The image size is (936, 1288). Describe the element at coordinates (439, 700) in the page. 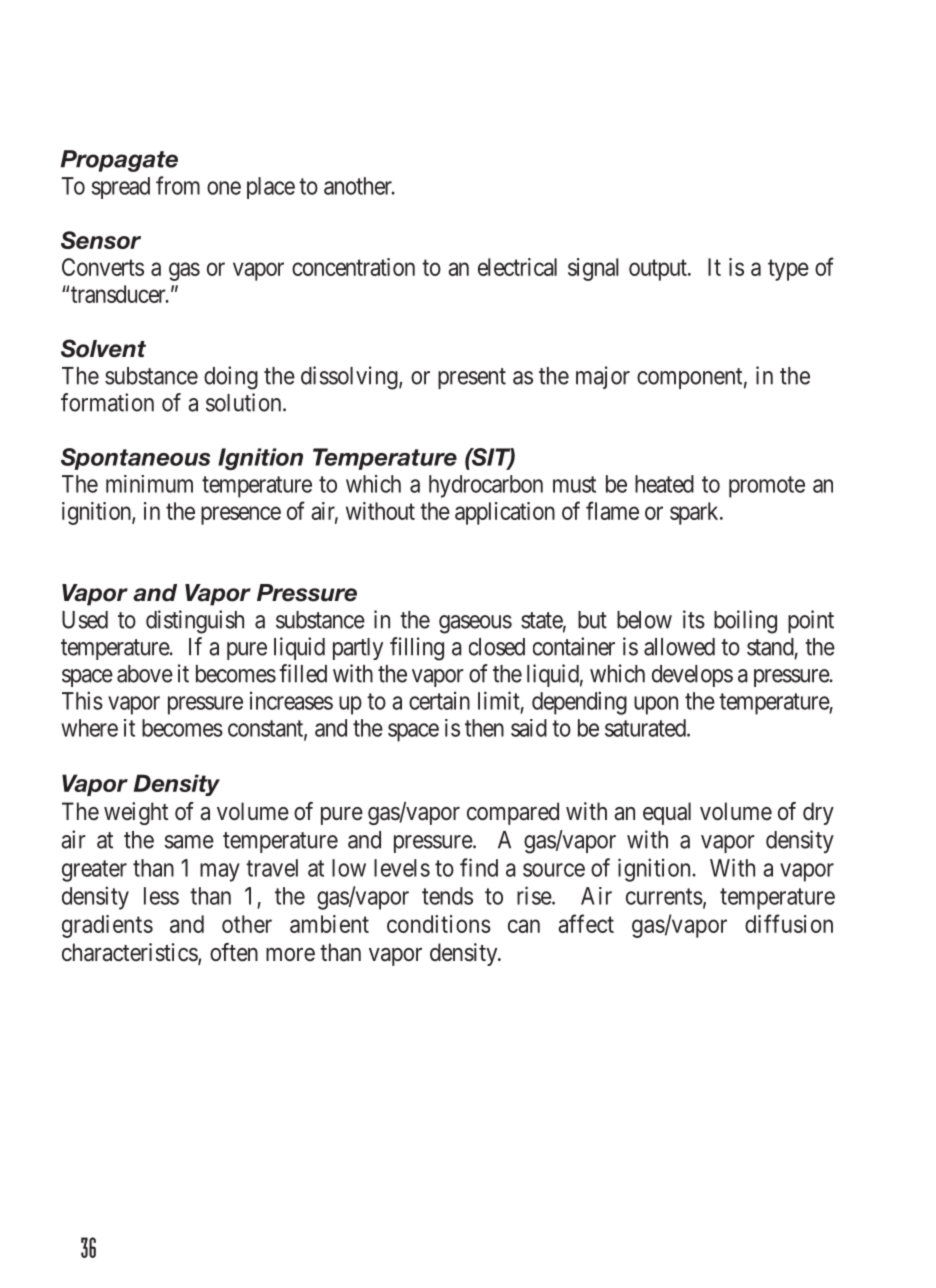

I see `certain` at that location.
